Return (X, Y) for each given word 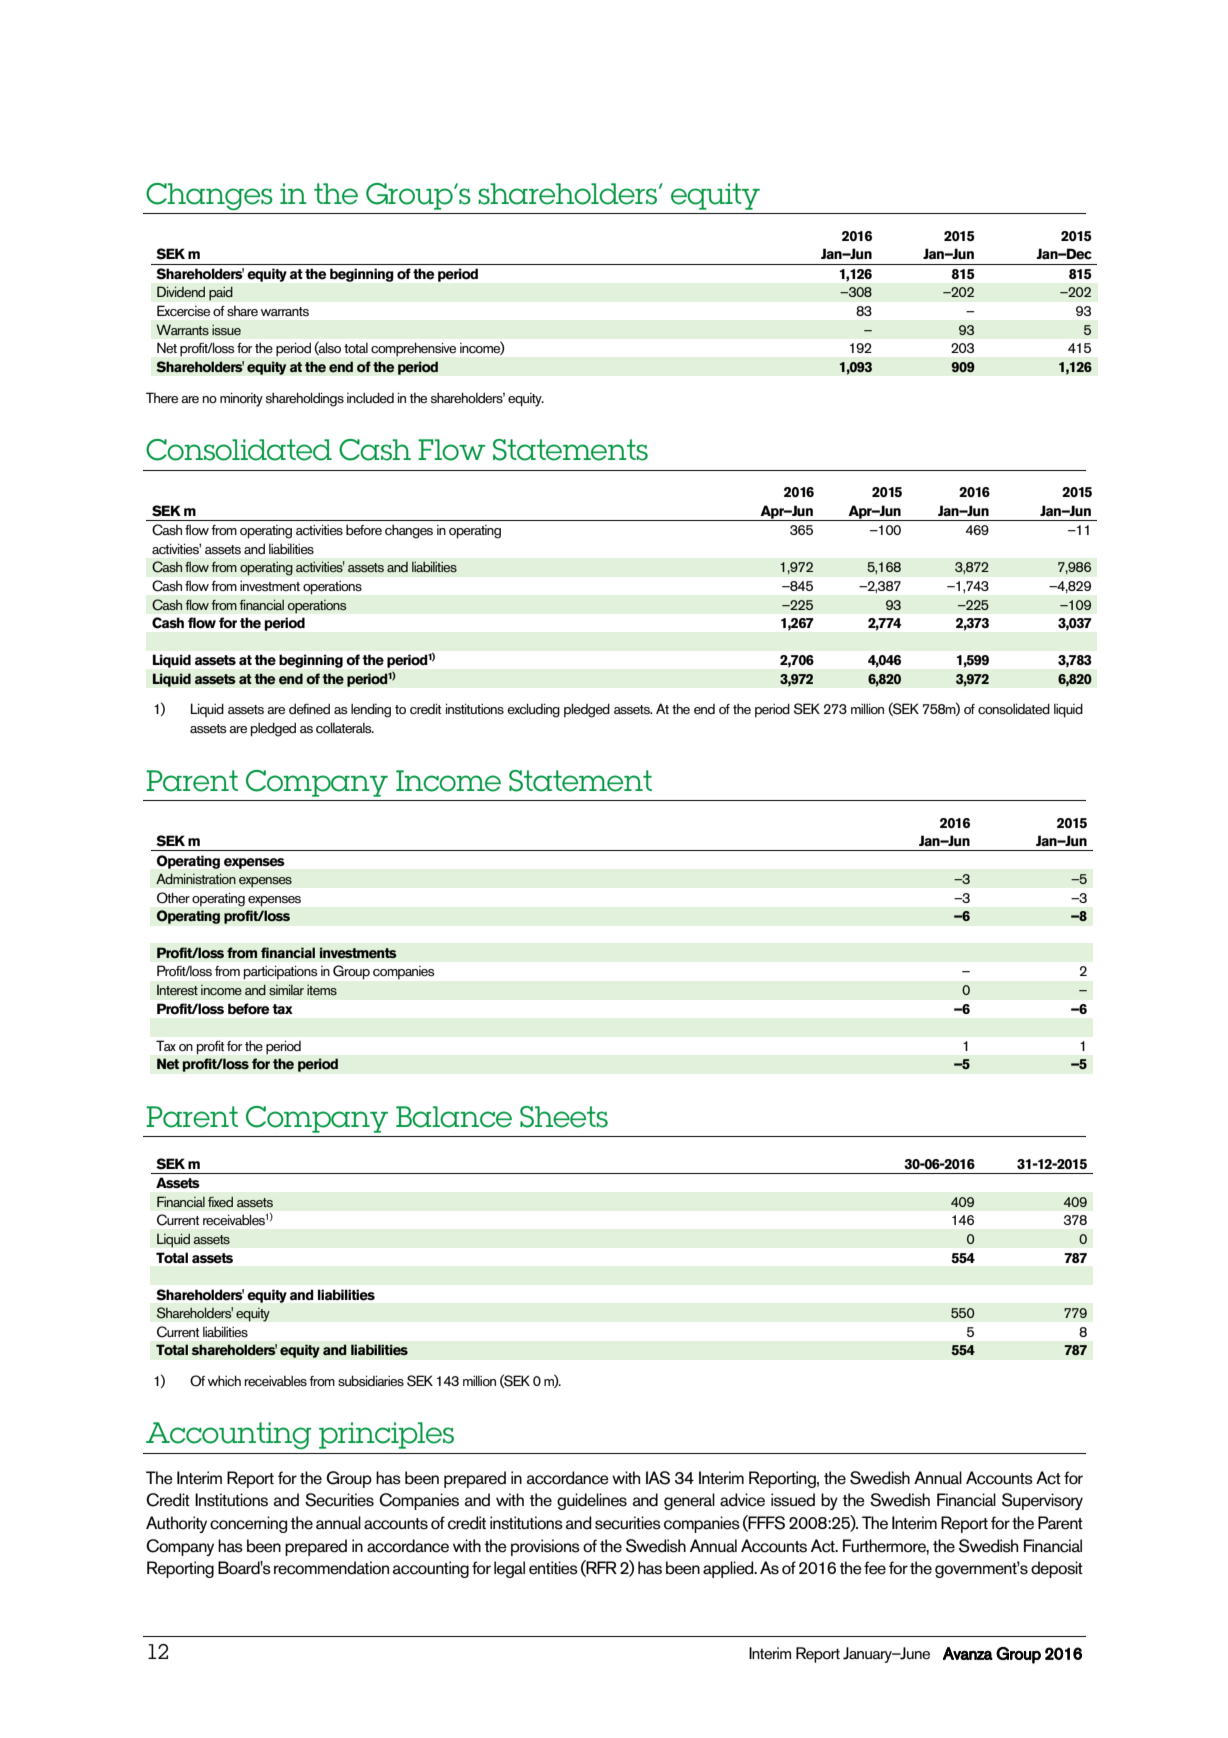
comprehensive (413, 349)
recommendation (331, 1568)
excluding (533, 710)
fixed (220, 1202)
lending (371, 710)
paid (221, 293)
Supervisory (1042, 1501)
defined (309, 709)
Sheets (564, 1117)
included (370, 398)
